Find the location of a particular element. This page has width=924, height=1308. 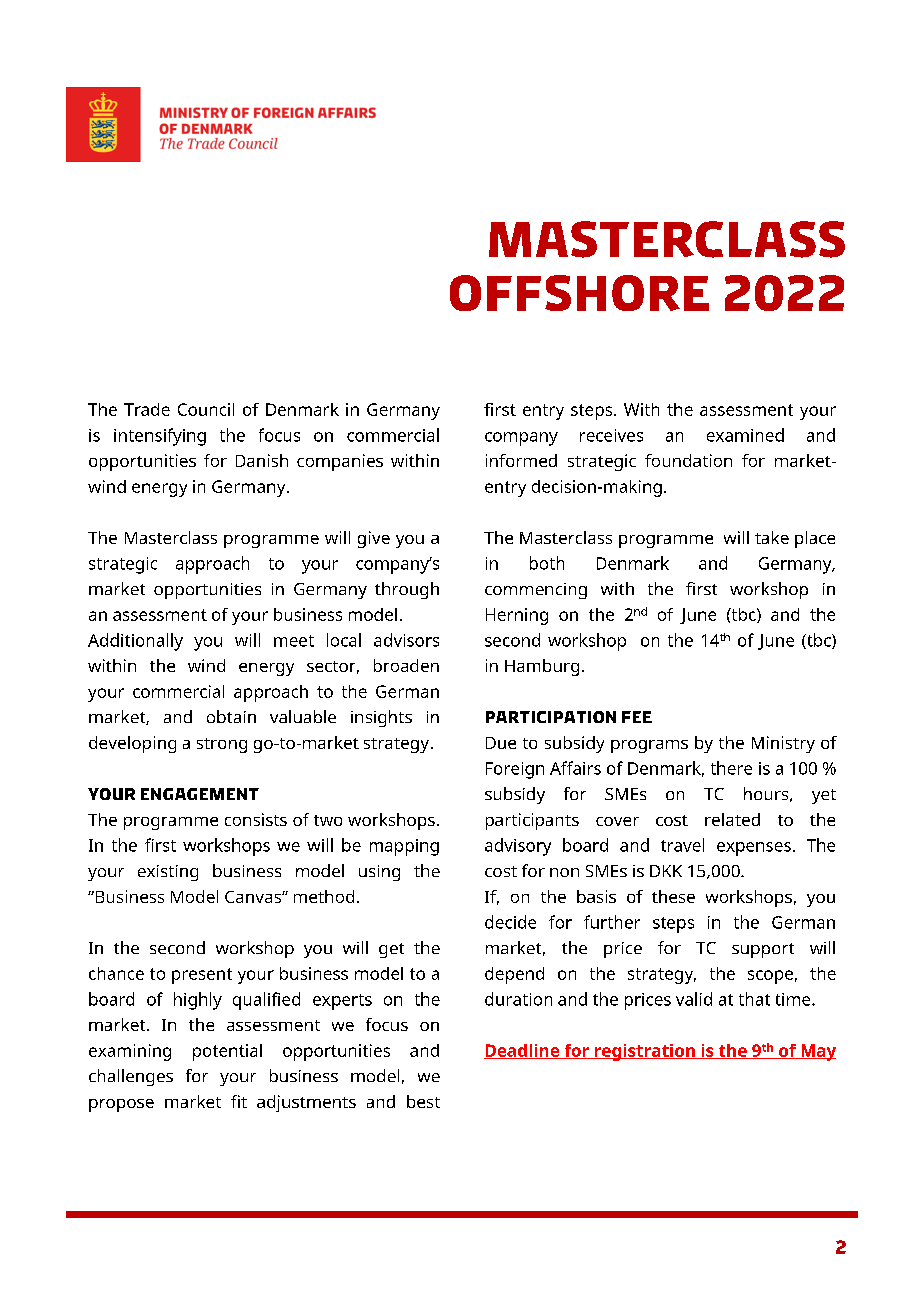

related is located at coordinates (732, 819).
